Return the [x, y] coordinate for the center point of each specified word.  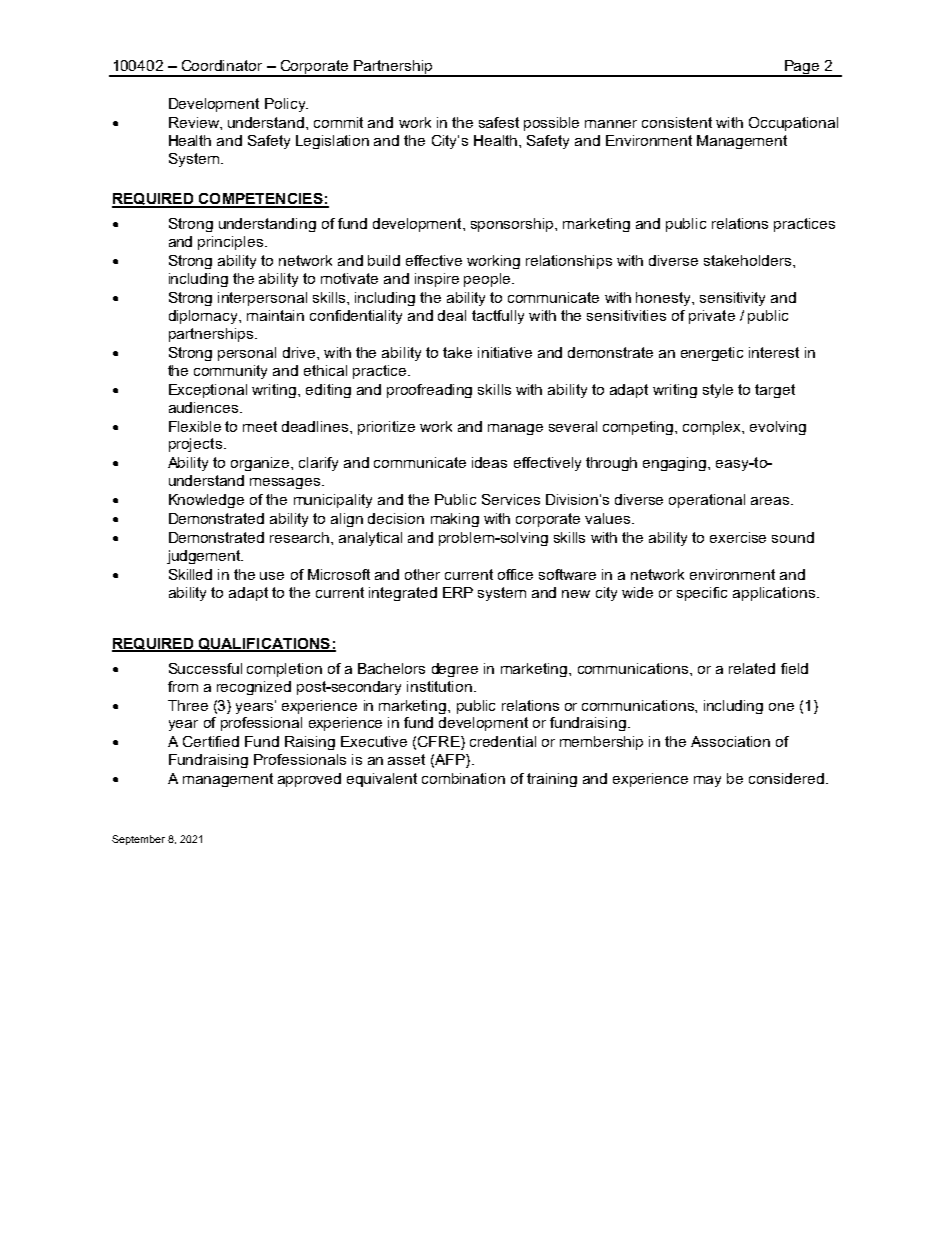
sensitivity [732, 299]
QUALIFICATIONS [264, 645]
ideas [489, 462]
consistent [677, 122]
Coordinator [222, 65]
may [707, 781]
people [488, 280]
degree [455, 670]
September [138, 840]
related [752, 668]
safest [499, 122]
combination [463, 778]
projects [195, 445]
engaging [676, 464]
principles [232, 243]
